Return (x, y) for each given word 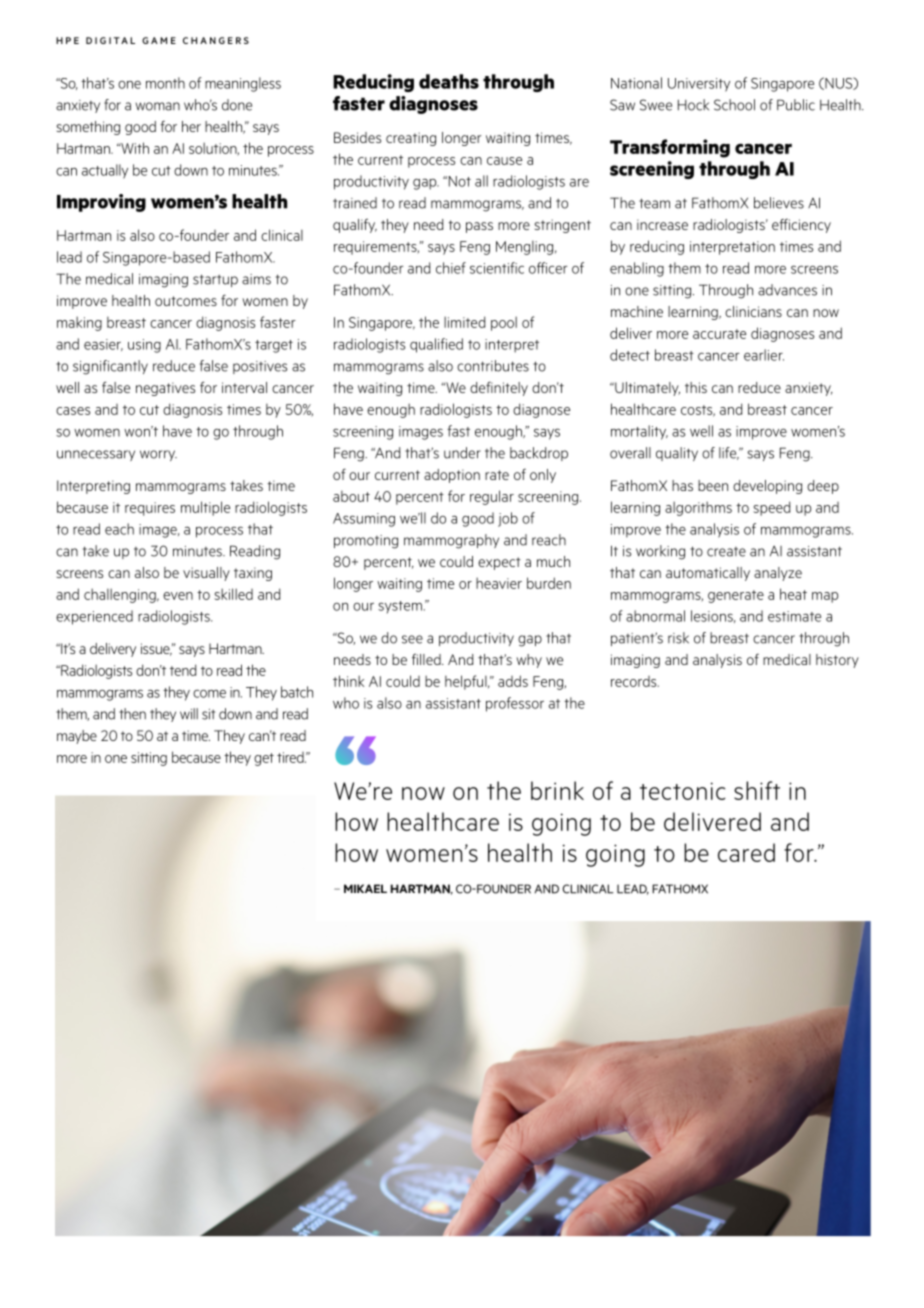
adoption (452, 476)
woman (158, 106)
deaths (449, 81)
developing (767, 487)
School (734, 105)
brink (557, 790)
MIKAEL (365, 888)
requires (150, 509)
